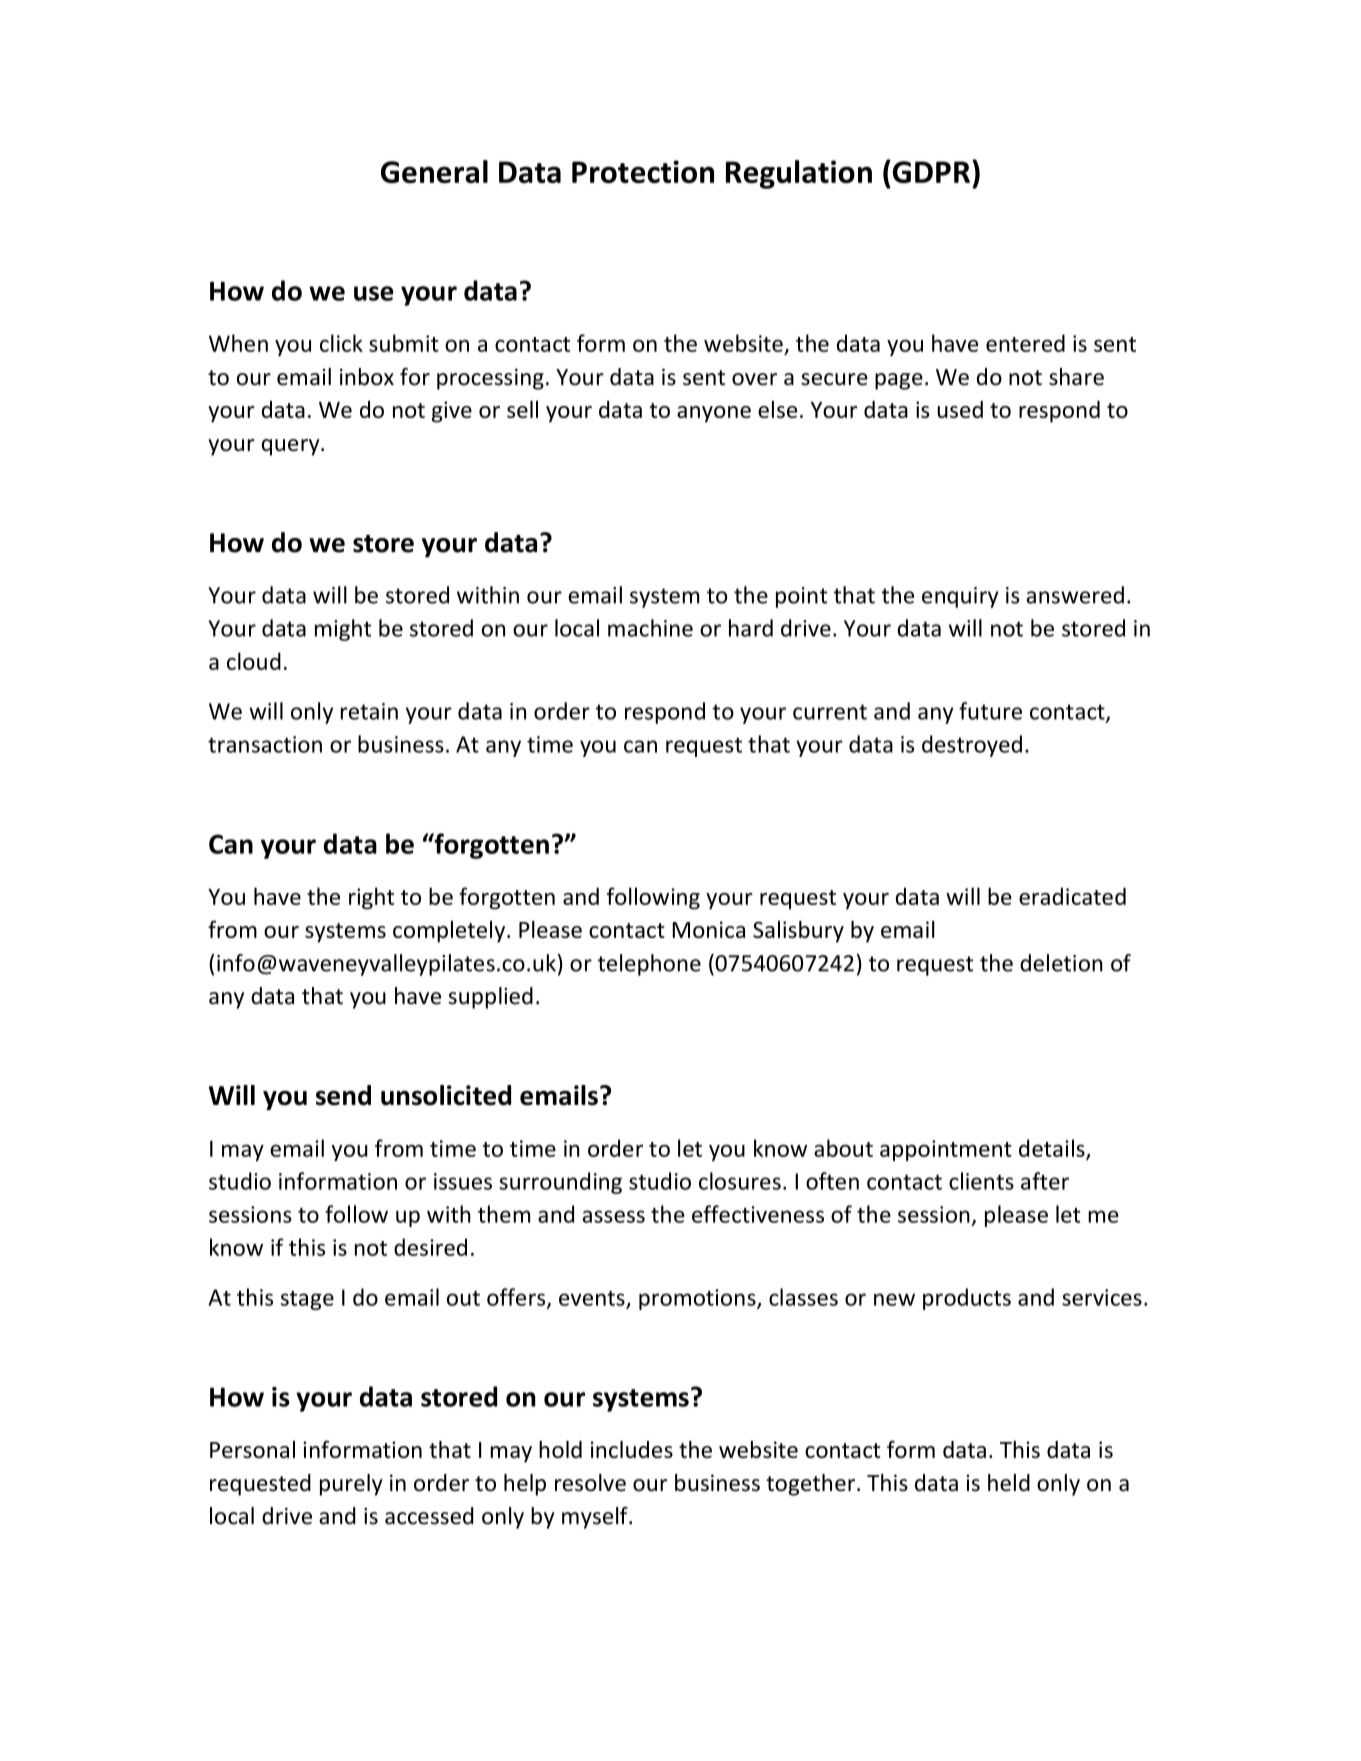 This screenshot has height=1761, width=1361. What do you see at coordinates (1053, 1149) in the screenshot?
I see `details` at bounding box center [1053, 1149].
